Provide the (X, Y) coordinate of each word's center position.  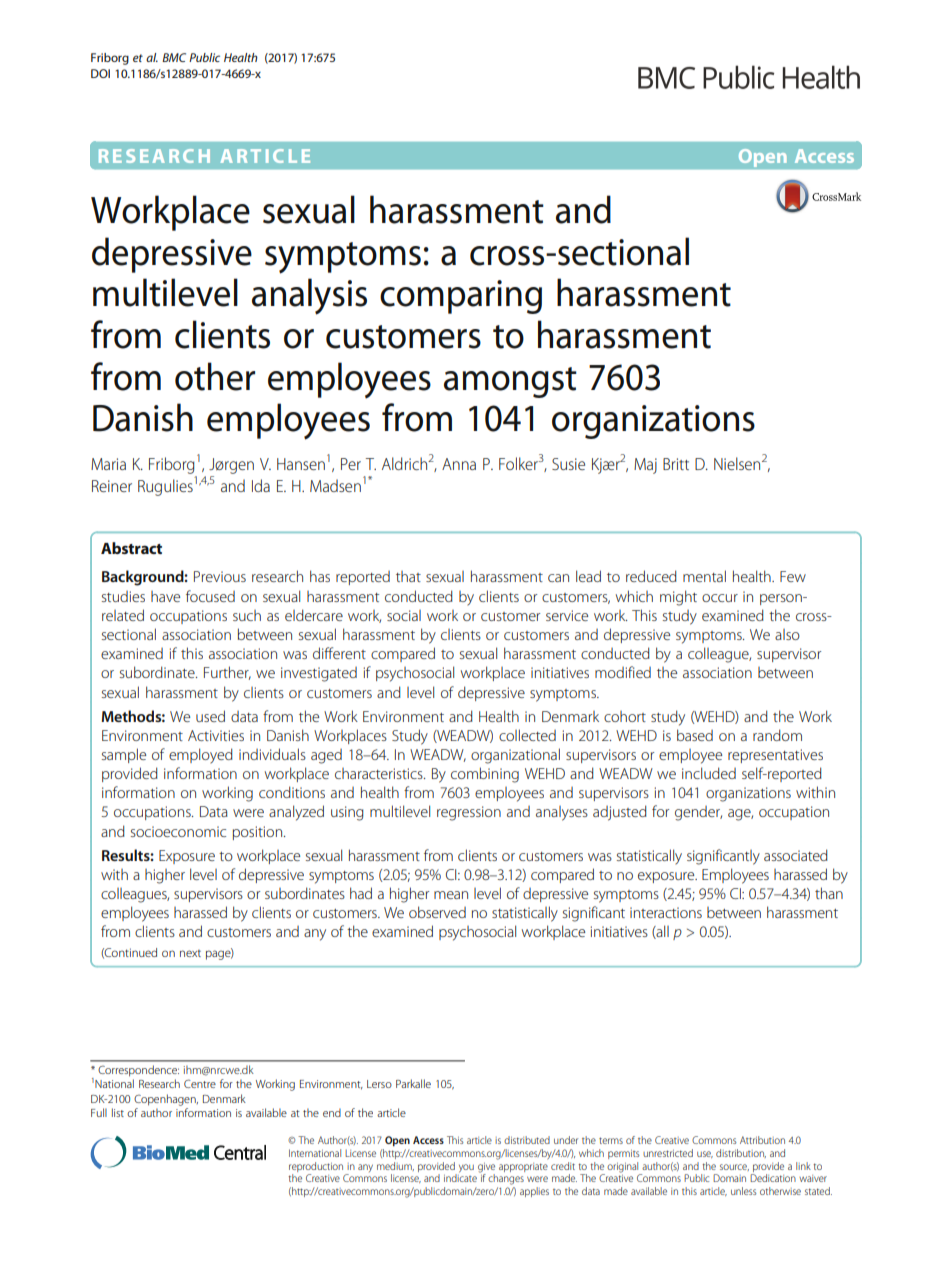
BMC (174, 57)
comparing (461, 297)
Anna (459, 464)
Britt (676, 464)
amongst (510, 382)
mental (704, 576)
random (777, 735)
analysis (309, 296)
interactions (666, 912)
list (118, 1112)
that (408, 576)
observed (437, 912)
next (190, 953)
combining (485, 775)
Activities (216, 735)
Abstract (131, 548)
